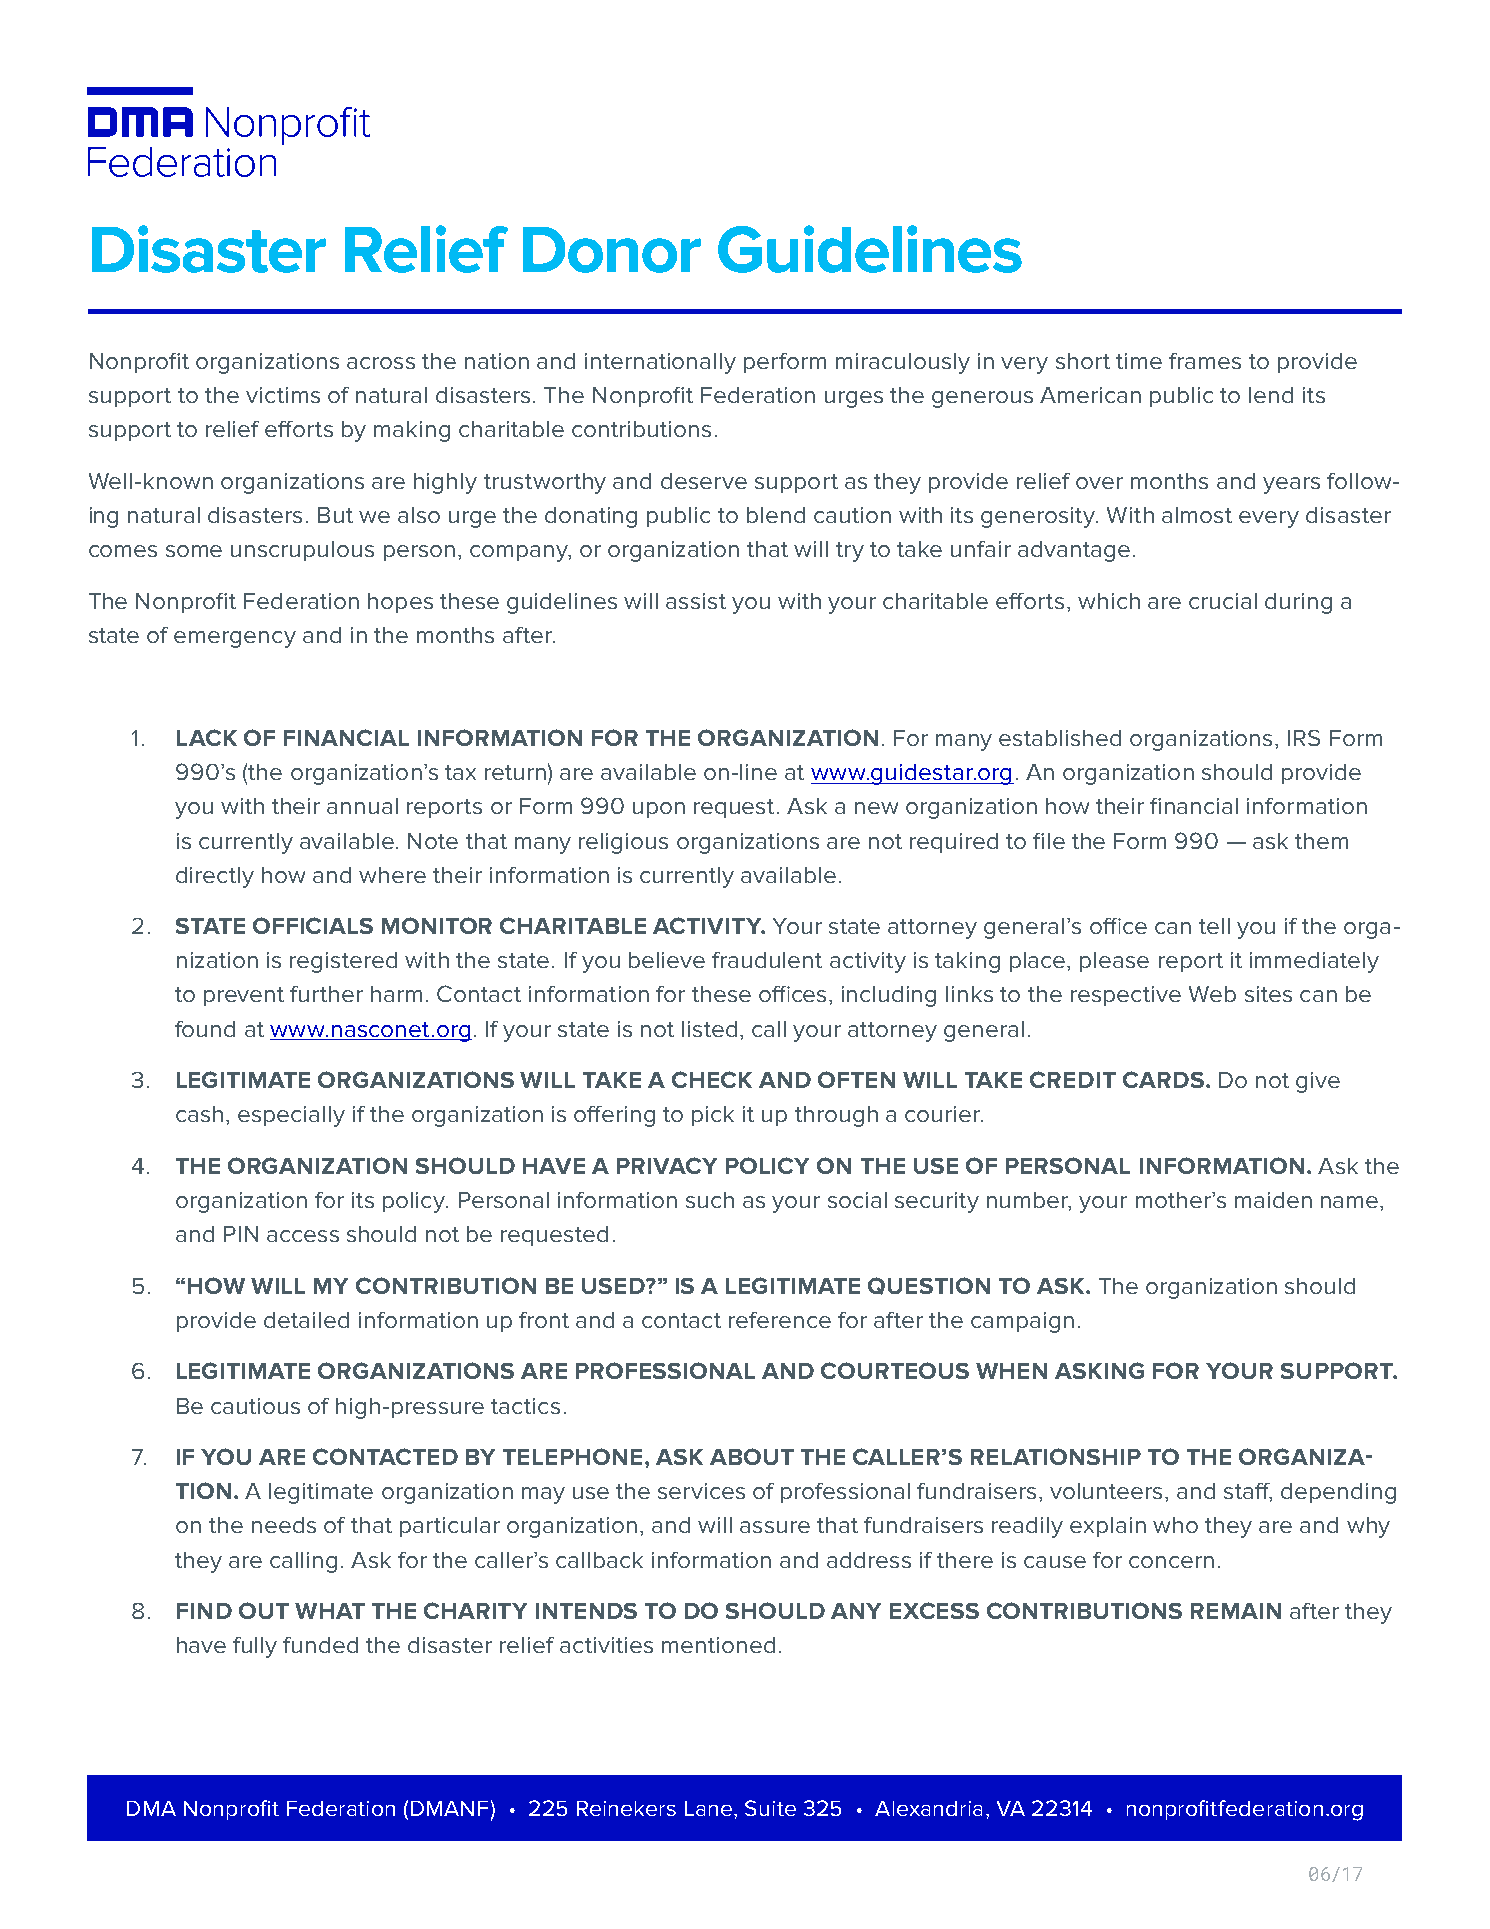 Image resolution: width=1490 pixels, height=1929 pixels. I want to click on Web, so click(1212, 994).
